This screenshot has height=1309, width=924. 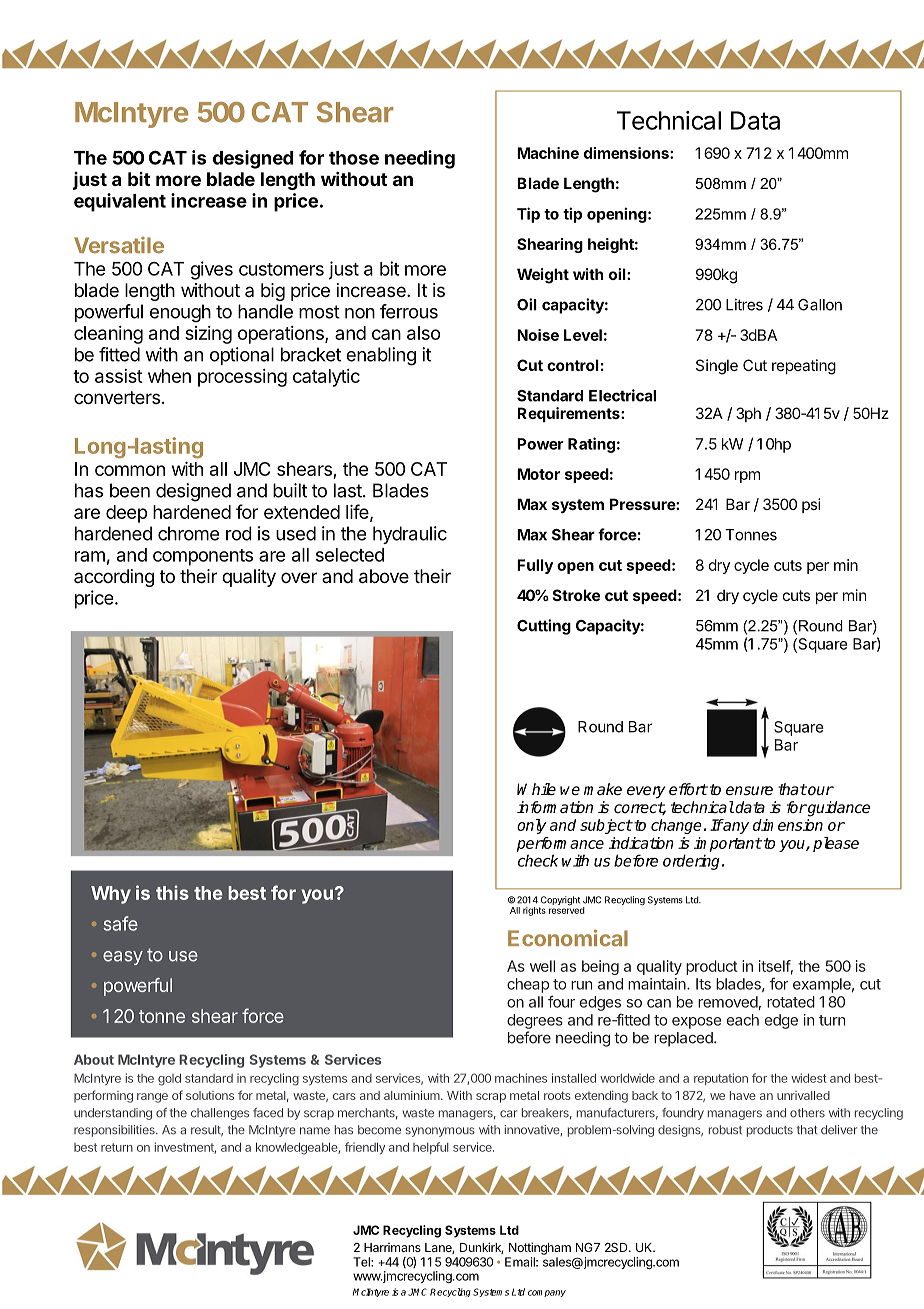 What do you see at coordinates (528, 985) in the screenshot?
I see `cheap` at bounding box center [528, 985].
